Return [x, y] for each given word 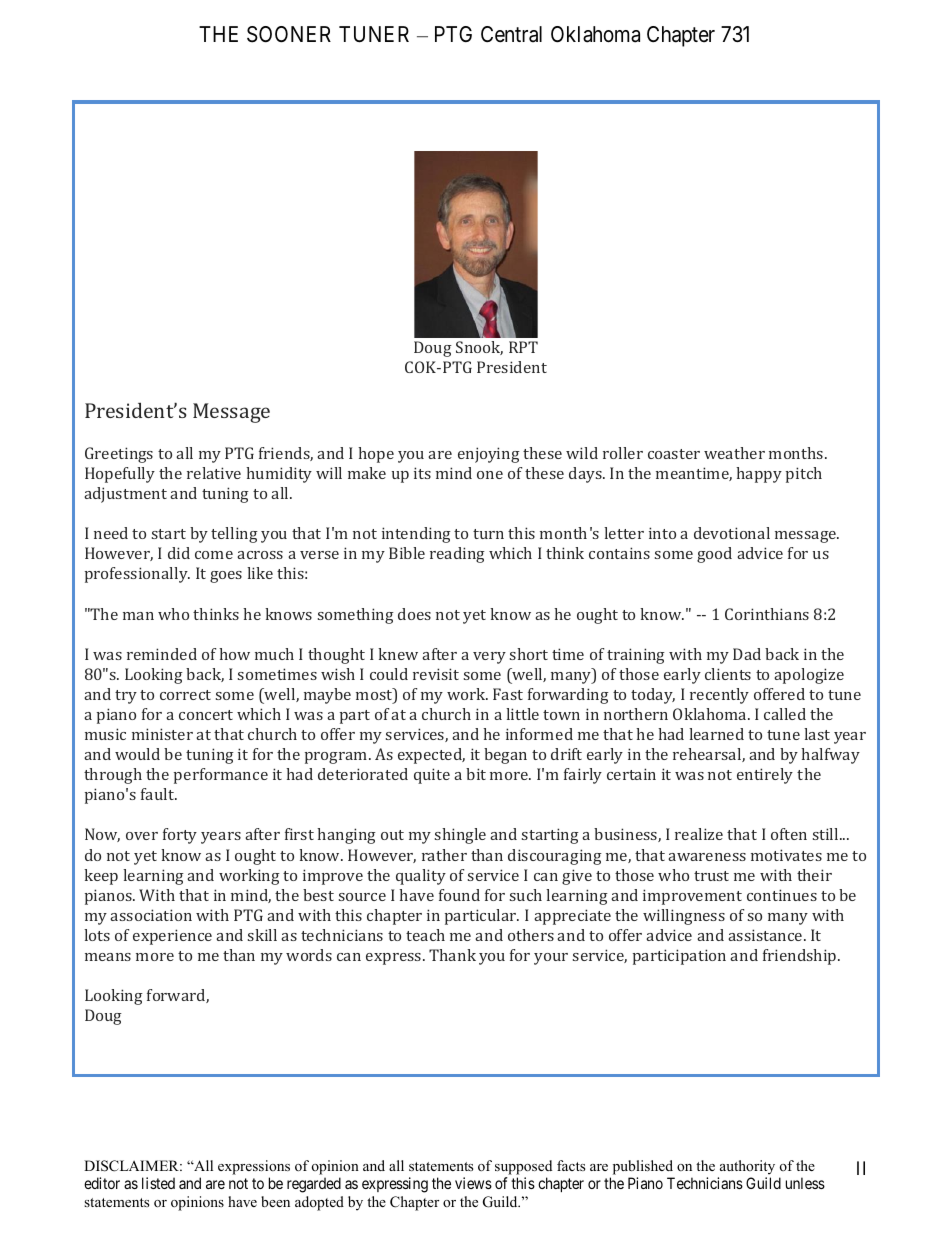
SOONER [289, 34]
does [414, 614]
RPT [523, 347]
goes [226, 577]
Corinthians [767, 614]
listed [158, 1183]
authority [747, 1167]
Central [511, 34]
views [473, 1183]
